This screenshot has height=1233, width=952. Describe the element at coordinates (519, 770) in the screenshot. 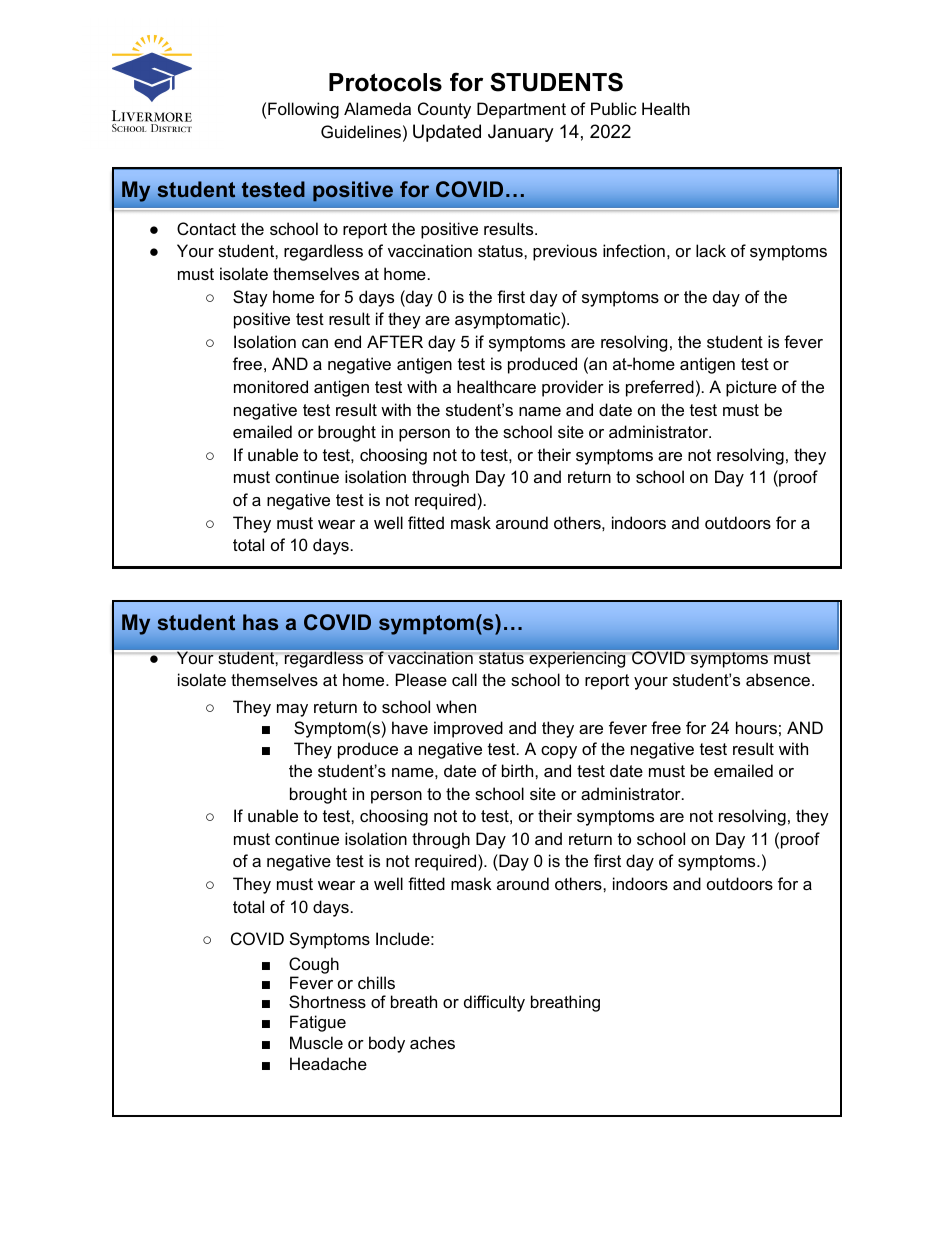

I see `birth` at that location.
